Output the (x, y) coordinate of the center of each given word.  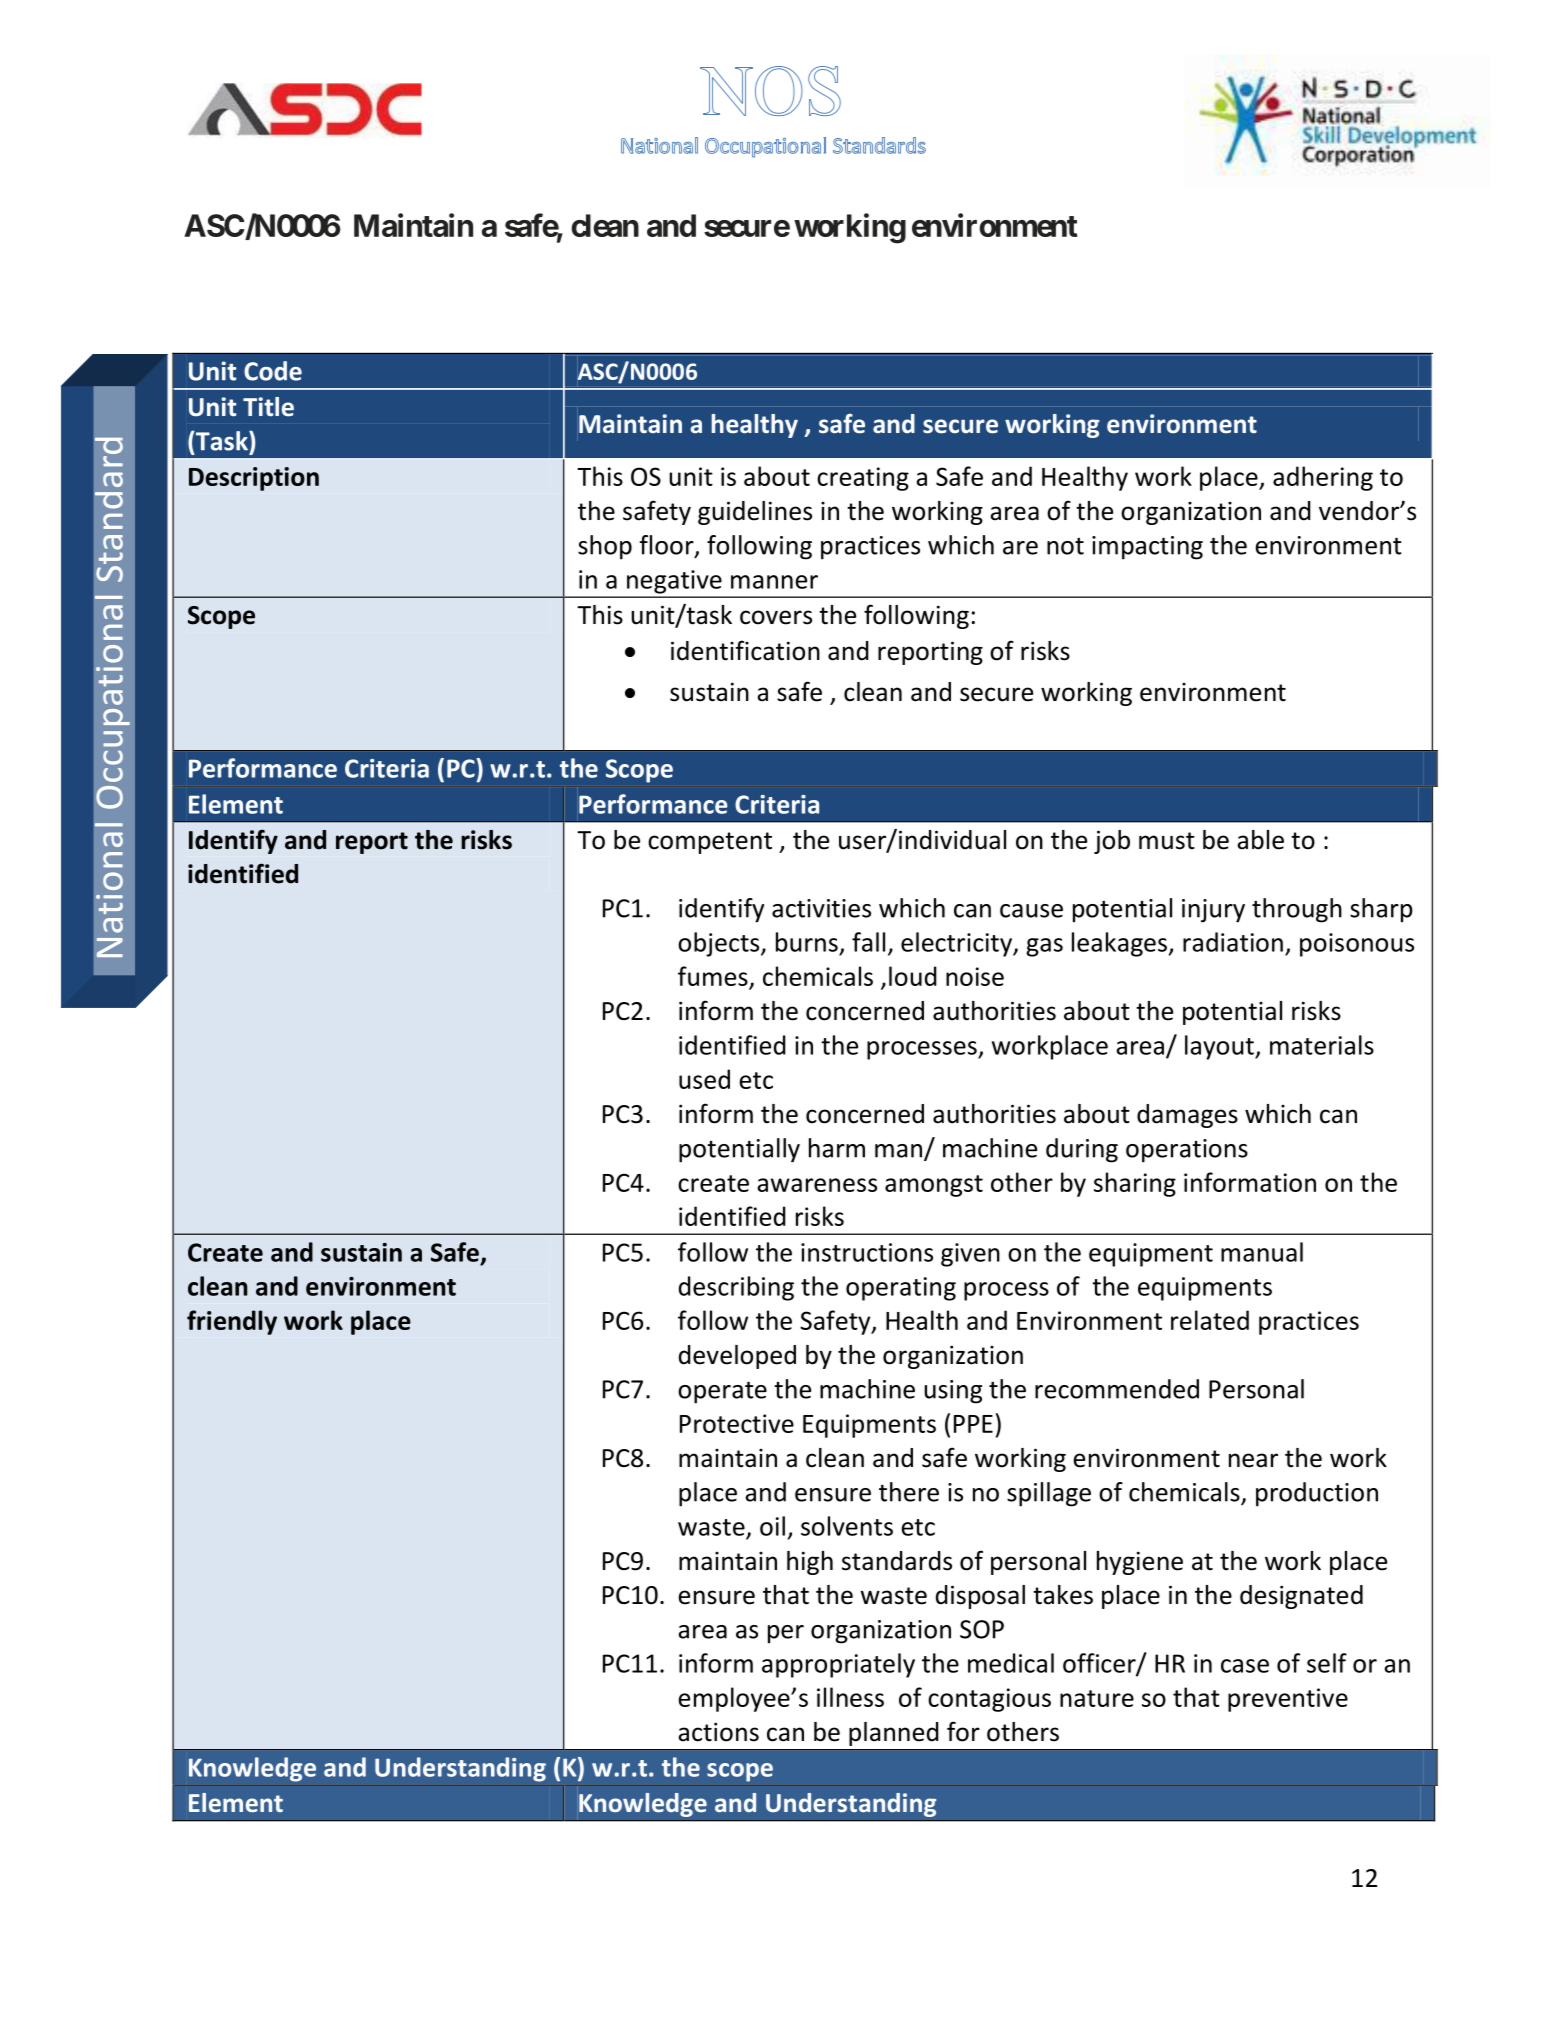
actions (718, 1732)
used (704, 1079)
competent (710, 843)
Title (268, 407)
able (1260, 840)
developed (737, 1357)
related (1210, 1320)
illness (850, 1697)
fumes (714, 977)
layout (1220, 1047)
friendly (232, 1322)
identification (745, 650)
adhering (1323, 478)
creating (863, 479)
